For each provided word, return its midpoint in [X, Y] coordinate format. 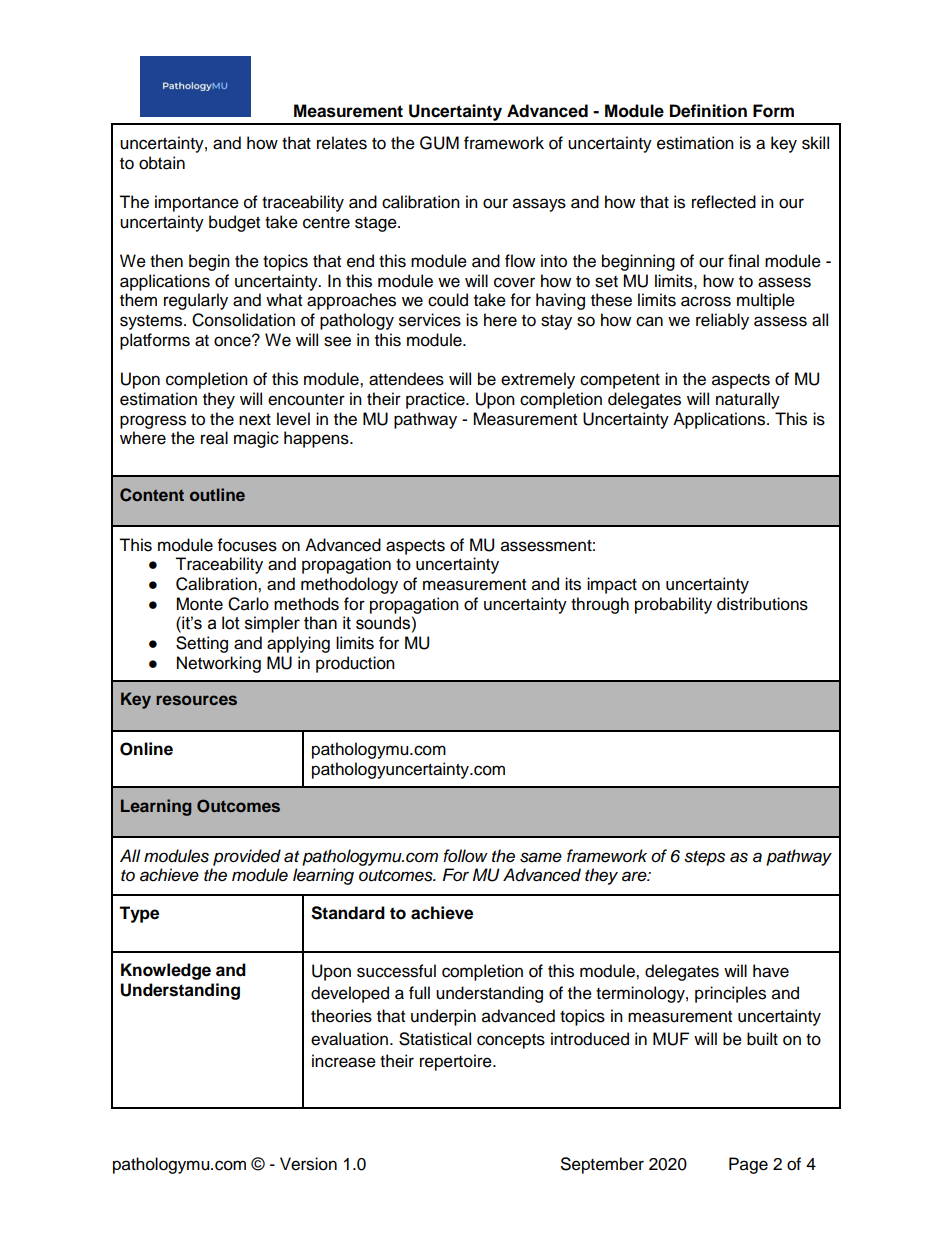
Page [748, 1165]
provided [247, 857]
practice [436, 400]
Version [308, 1164]
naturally [748, 400]
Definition [708, 111]
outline [217, 494]
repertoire [457, 1062]
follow [465, 855]
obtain [162, 163]
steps [704, 858]
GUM [439, 143]
